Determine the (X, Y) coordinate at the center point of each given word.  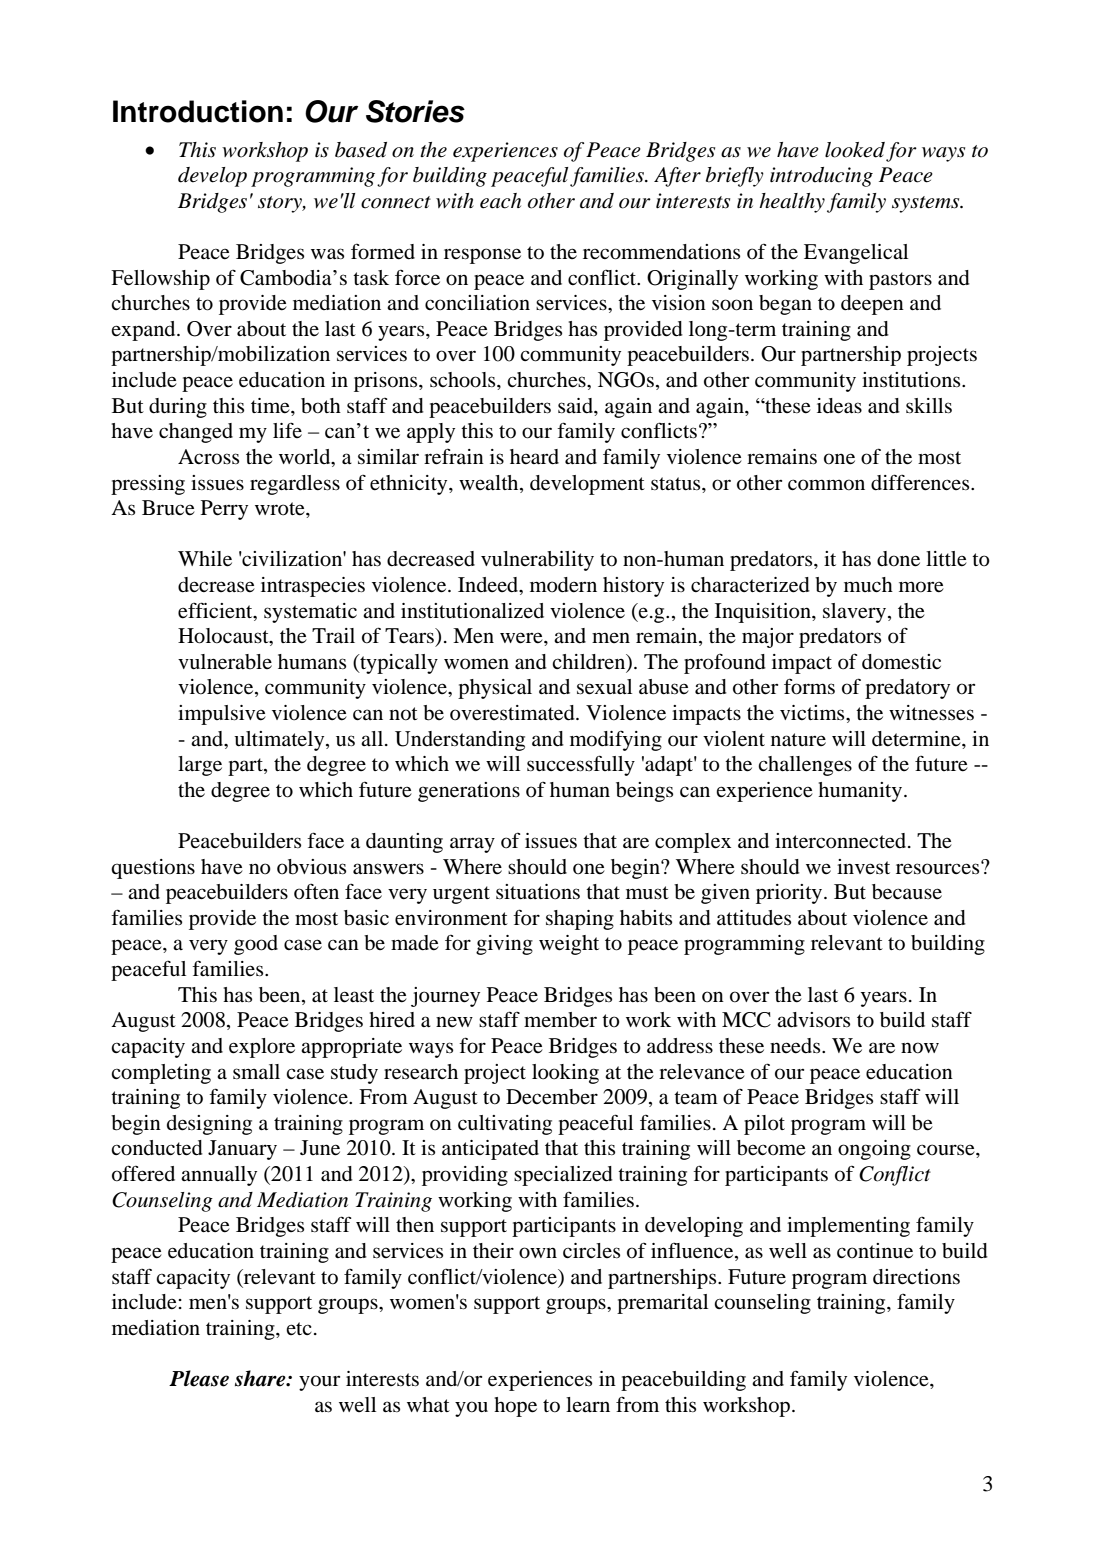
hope (515, 1407)
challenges (805, 766)
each (500, 201)
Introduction (198, 111)
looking (565, 1074)
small (256, 1071)
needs (796, 1046)
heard (534, 457)
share (261, 1378)
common (826, 485)
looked (855, 150)
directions (916, 1277)
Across (208, 457)
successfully (581, 765)
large (200, 766)
